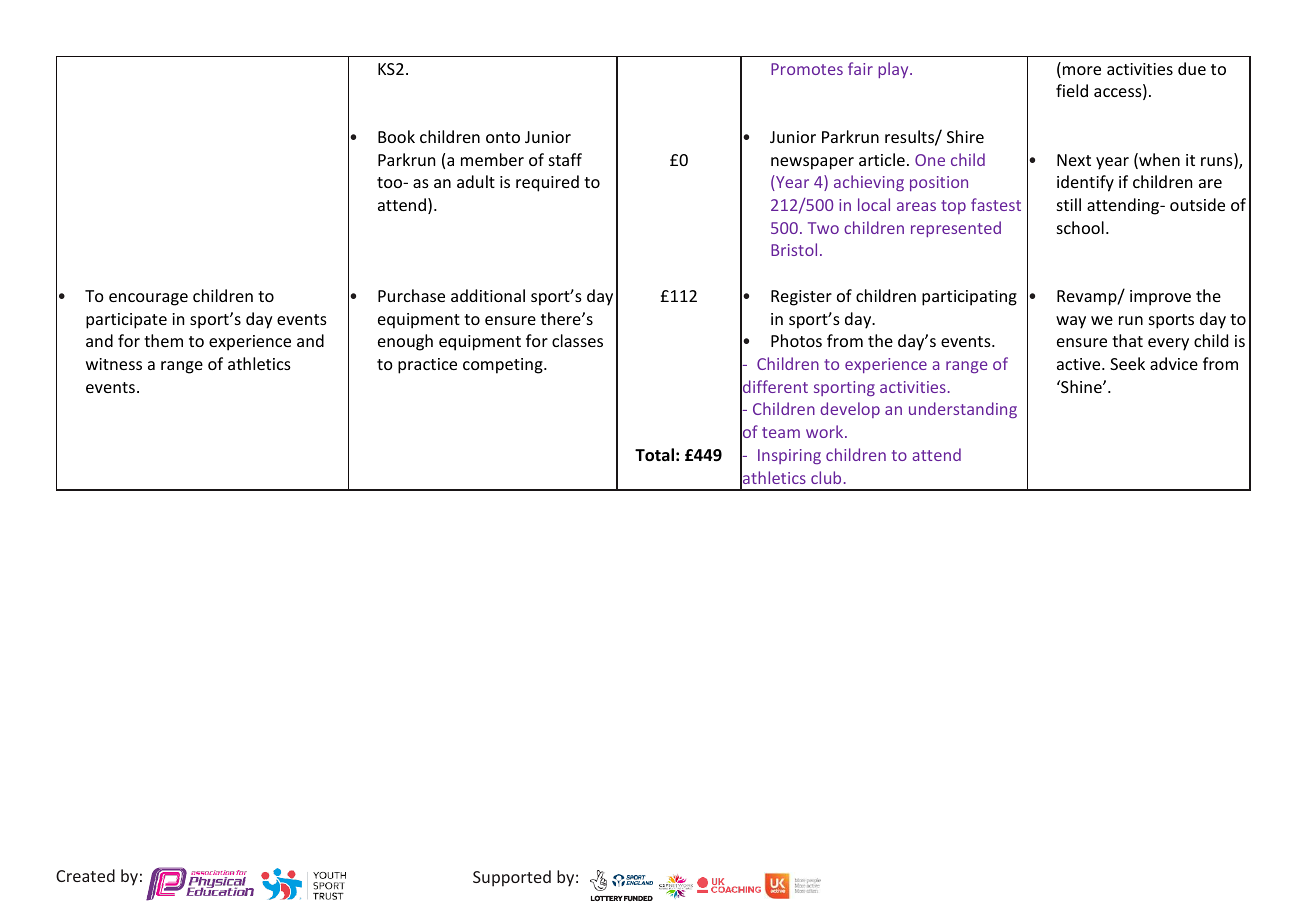  What do you see at coordinates (789, 456) in the image?
I see `Inspiring` at bounding box center [789, 456].
